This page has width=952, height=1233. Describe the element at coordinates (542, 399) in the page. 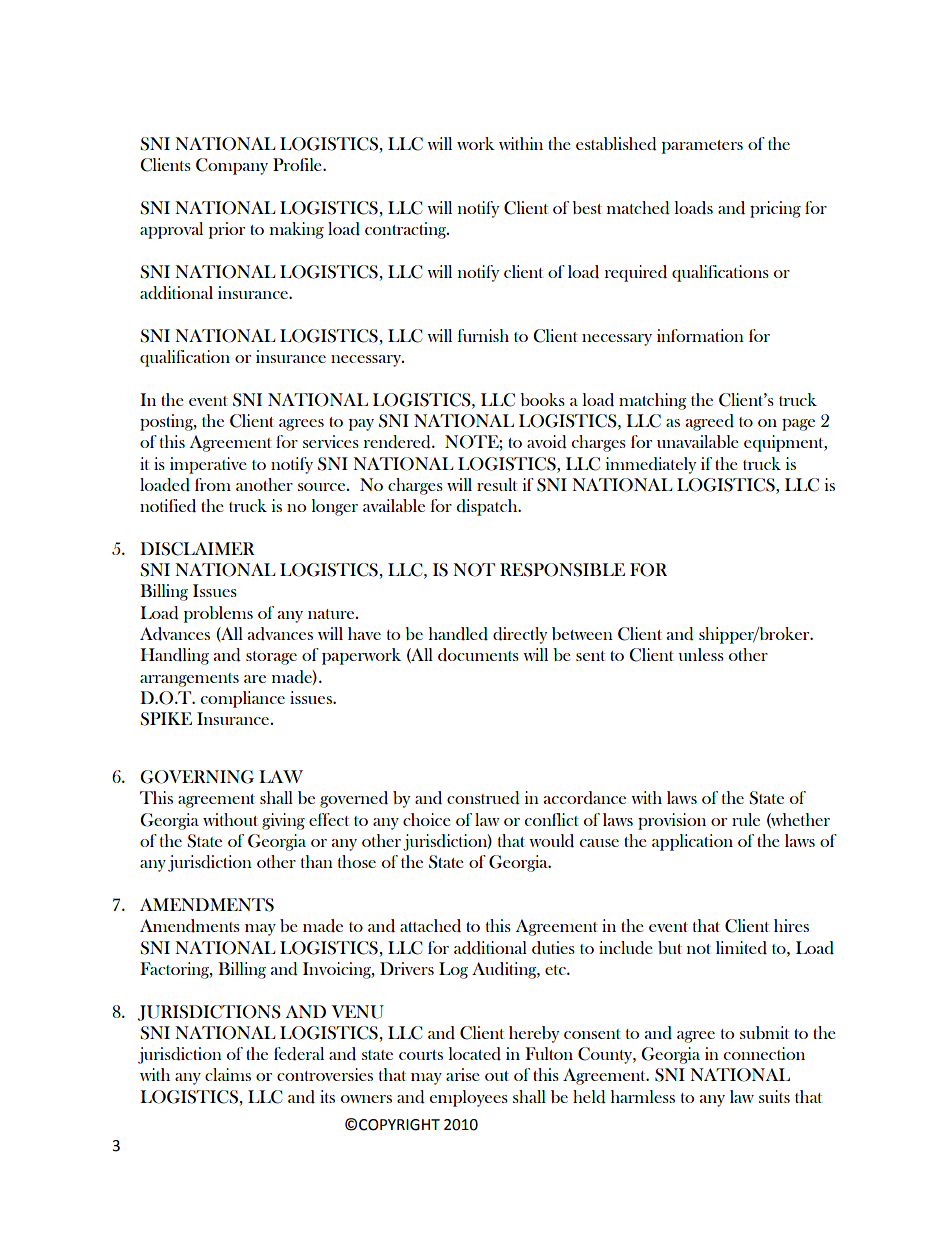

I see `books` at that location.
